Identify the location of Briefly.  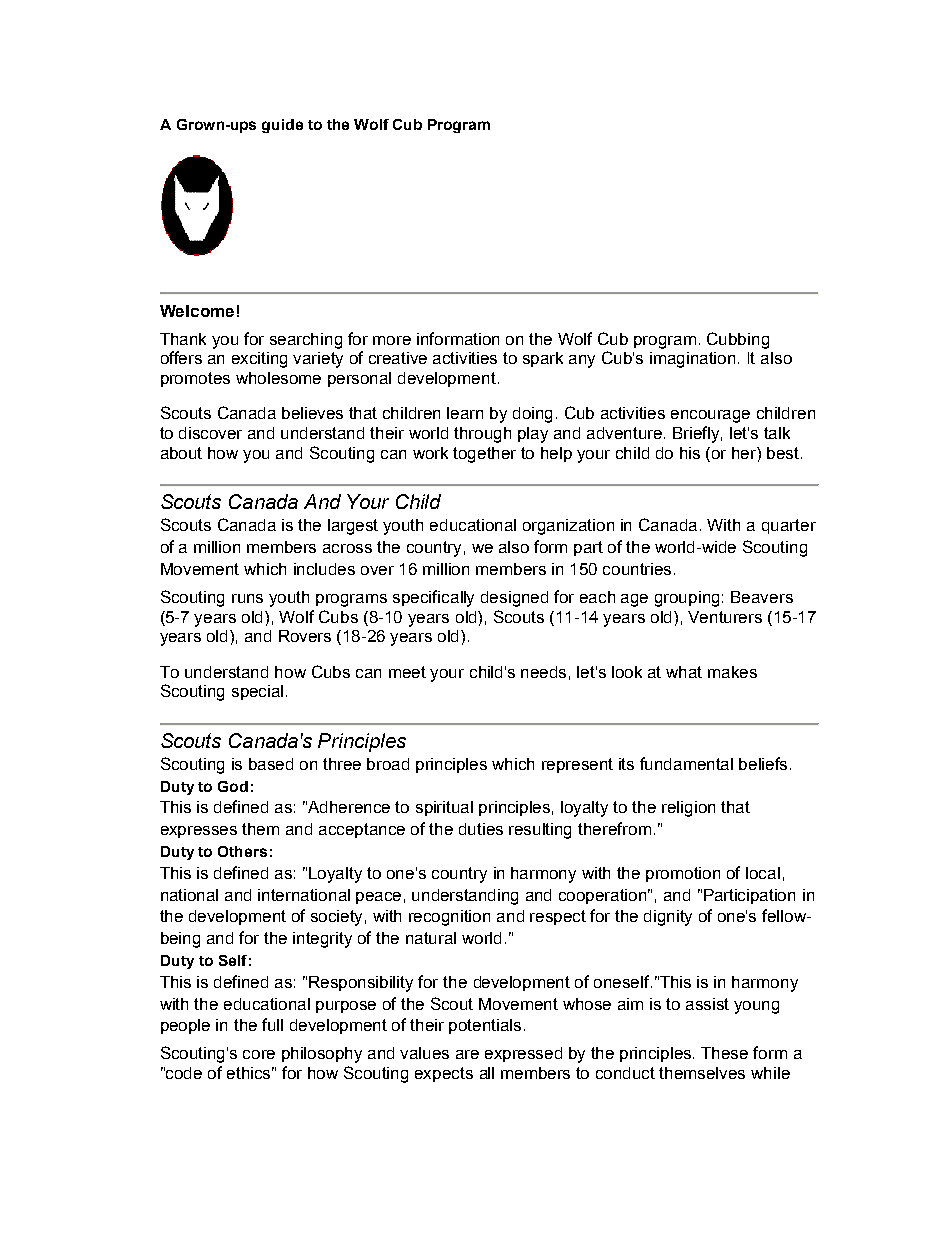
(697, 434).
